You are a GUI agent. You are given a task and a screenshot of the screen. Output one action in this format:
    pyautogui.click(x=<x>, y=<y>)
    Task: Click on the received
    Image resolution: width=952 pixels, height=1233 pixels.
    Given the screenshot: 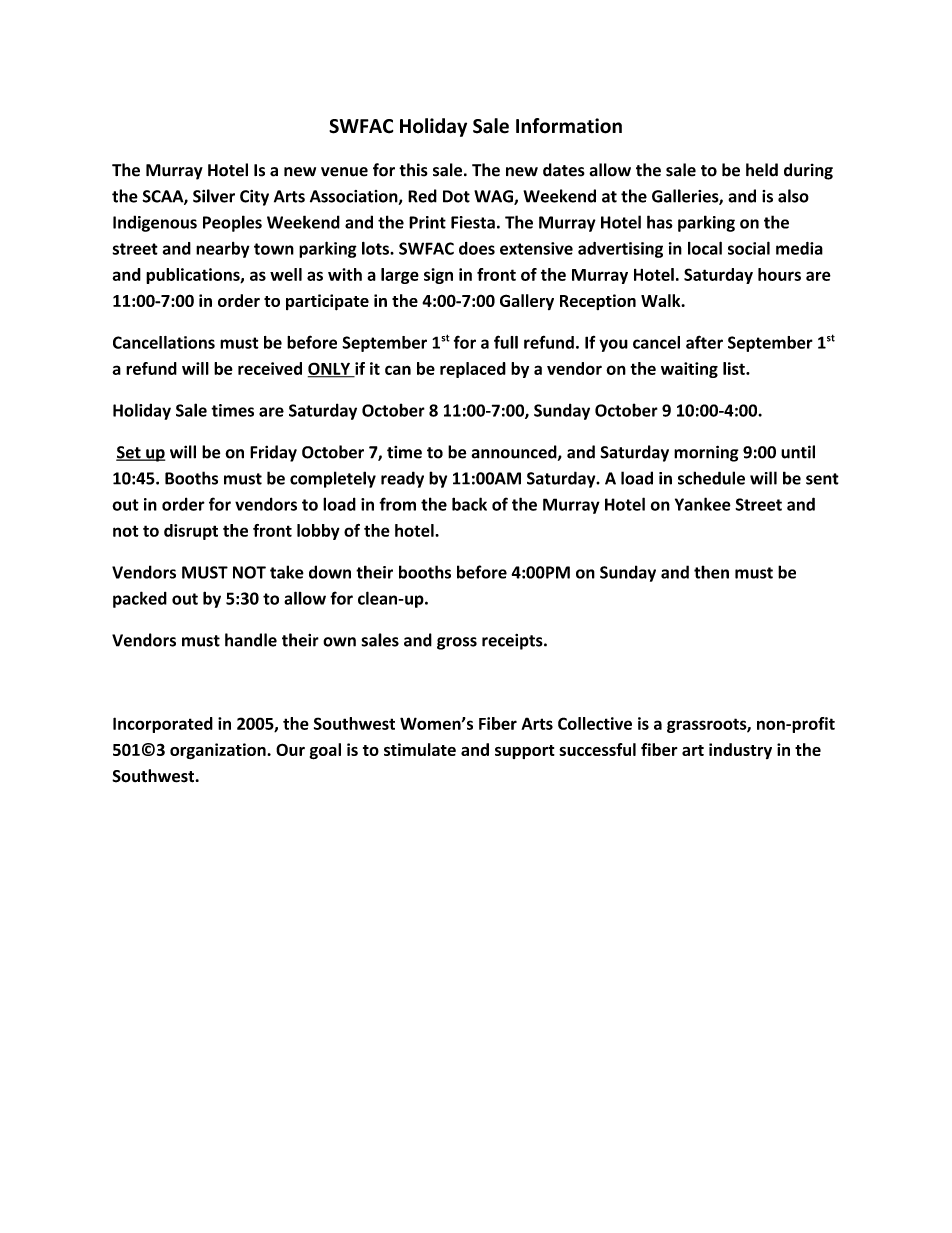 What is the action you would take?
    pyautogui.click(x=270, y=368)
